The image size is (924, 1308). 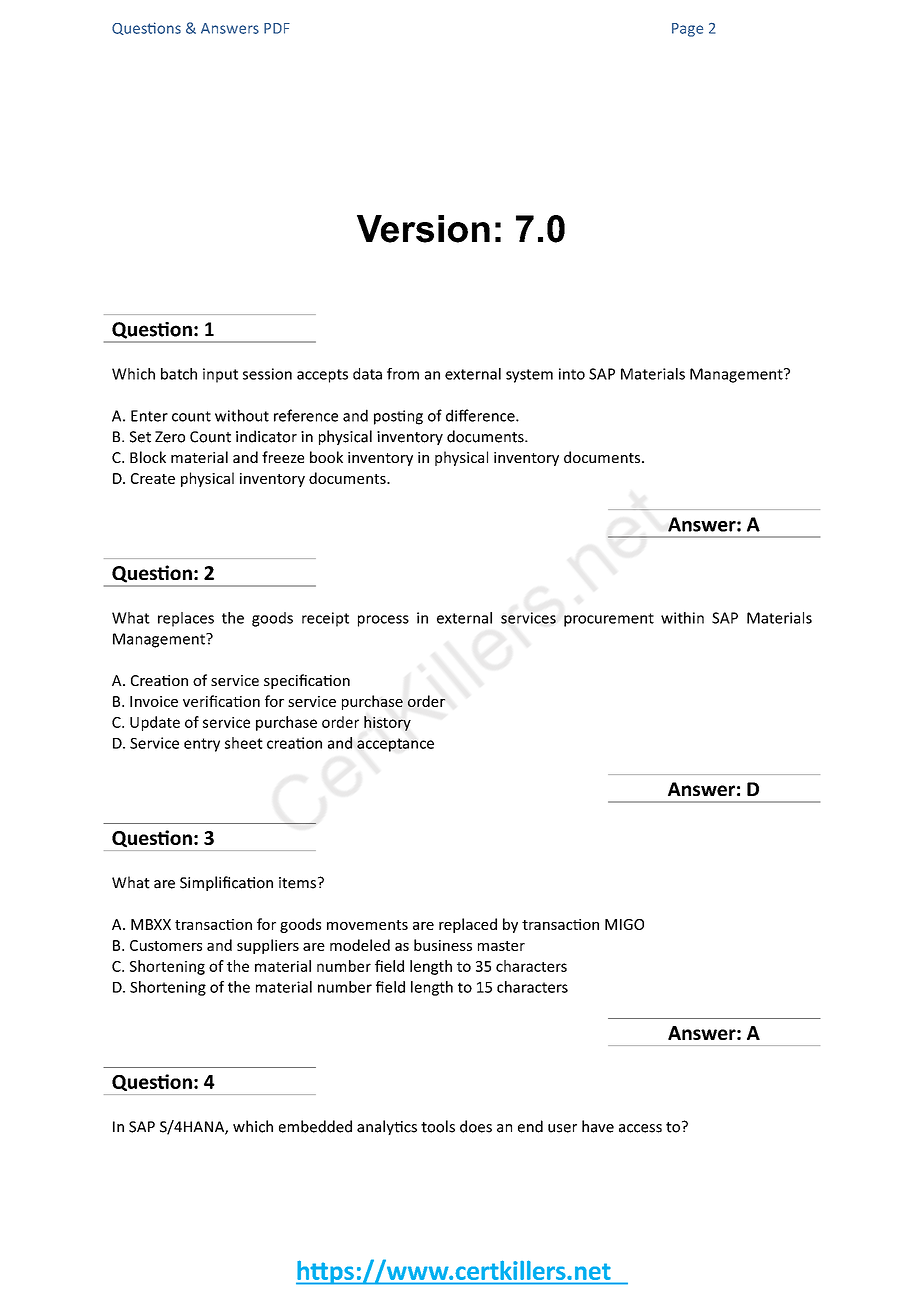 What do you see at coordinates (423, 229) in the screenshot?
I see `Version` at bounding box center [423, 229].
